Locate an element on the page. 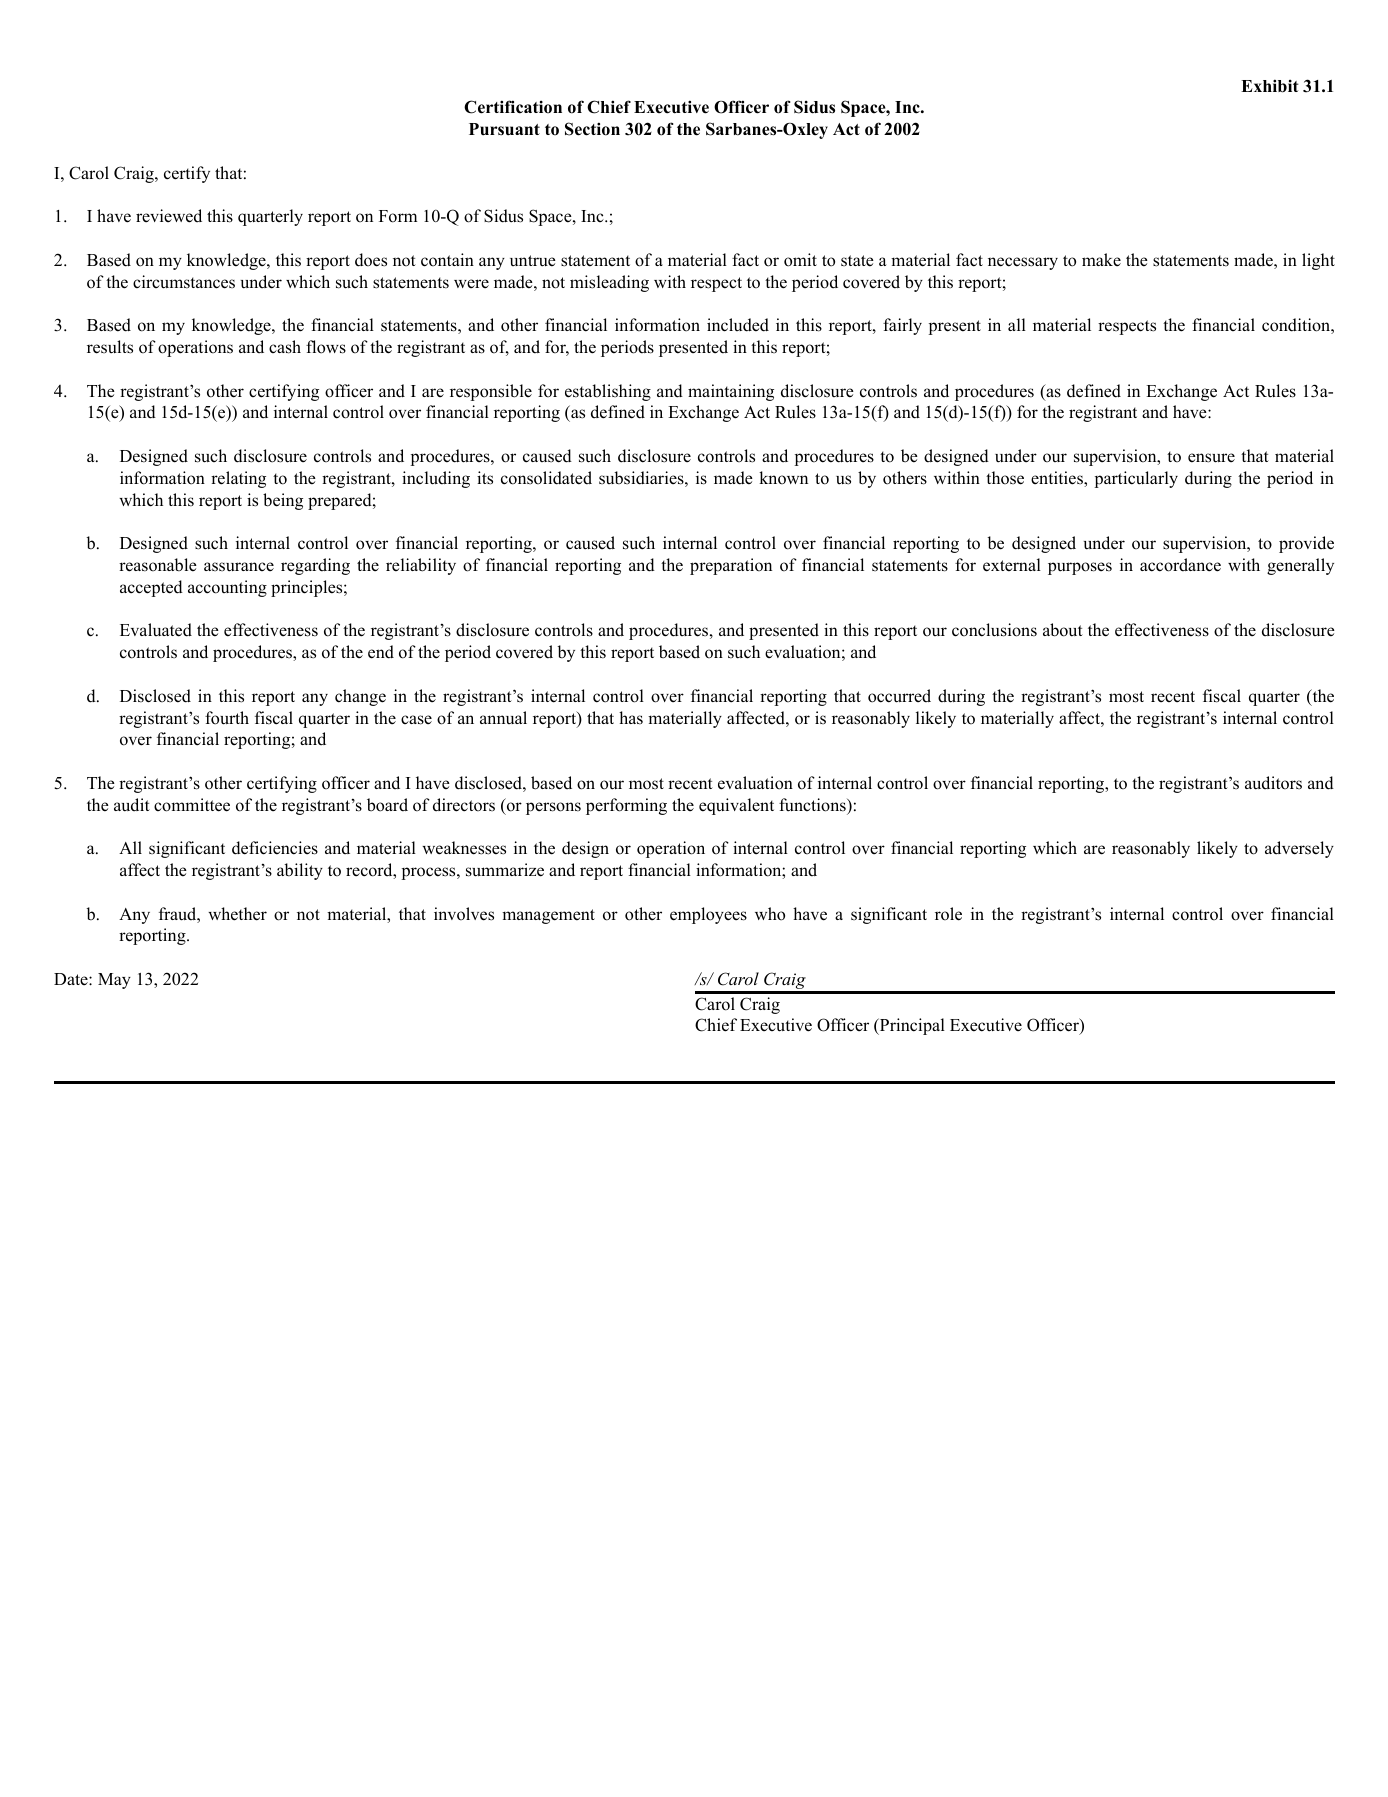 The image size is (1388, 1797). about is located at coordinates (1063, 630).
